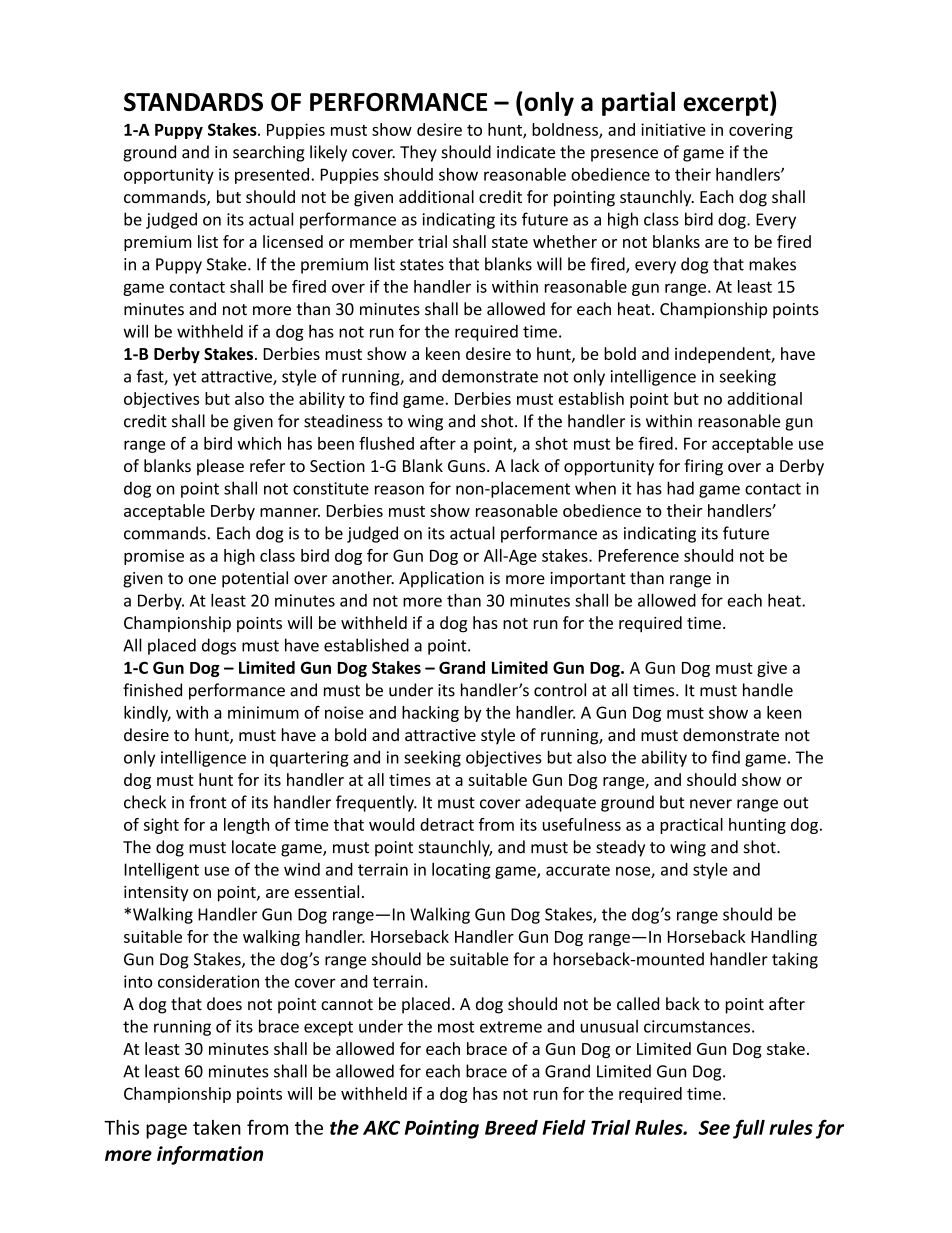 The image size is (952, 1233). What do you see at coordinates (217, 1127) in the screenshot?
I see `taken` at bounding box center [217, 1127].
